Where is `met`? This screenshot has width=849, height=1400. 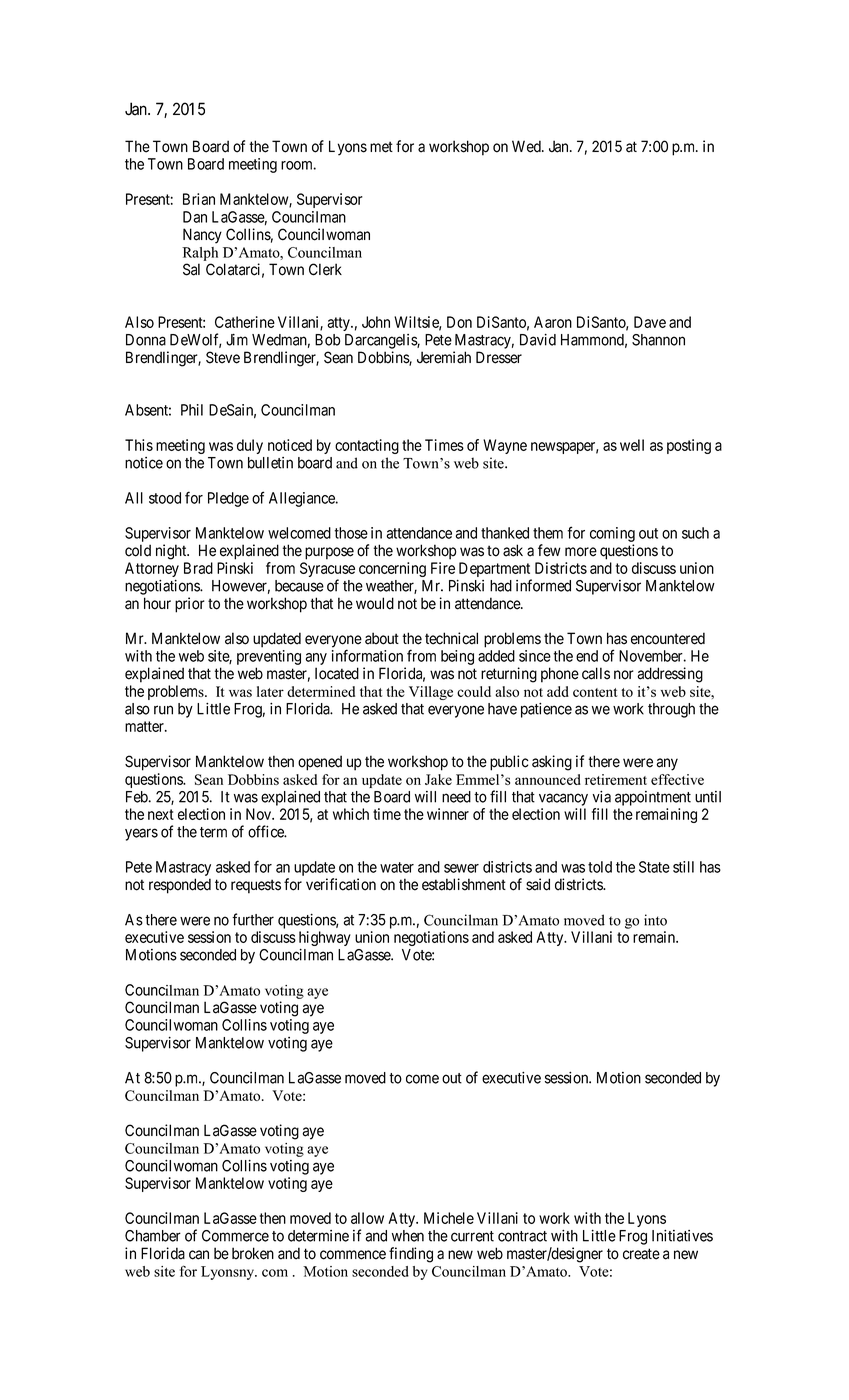 met is located at coordinates (381, 147).
